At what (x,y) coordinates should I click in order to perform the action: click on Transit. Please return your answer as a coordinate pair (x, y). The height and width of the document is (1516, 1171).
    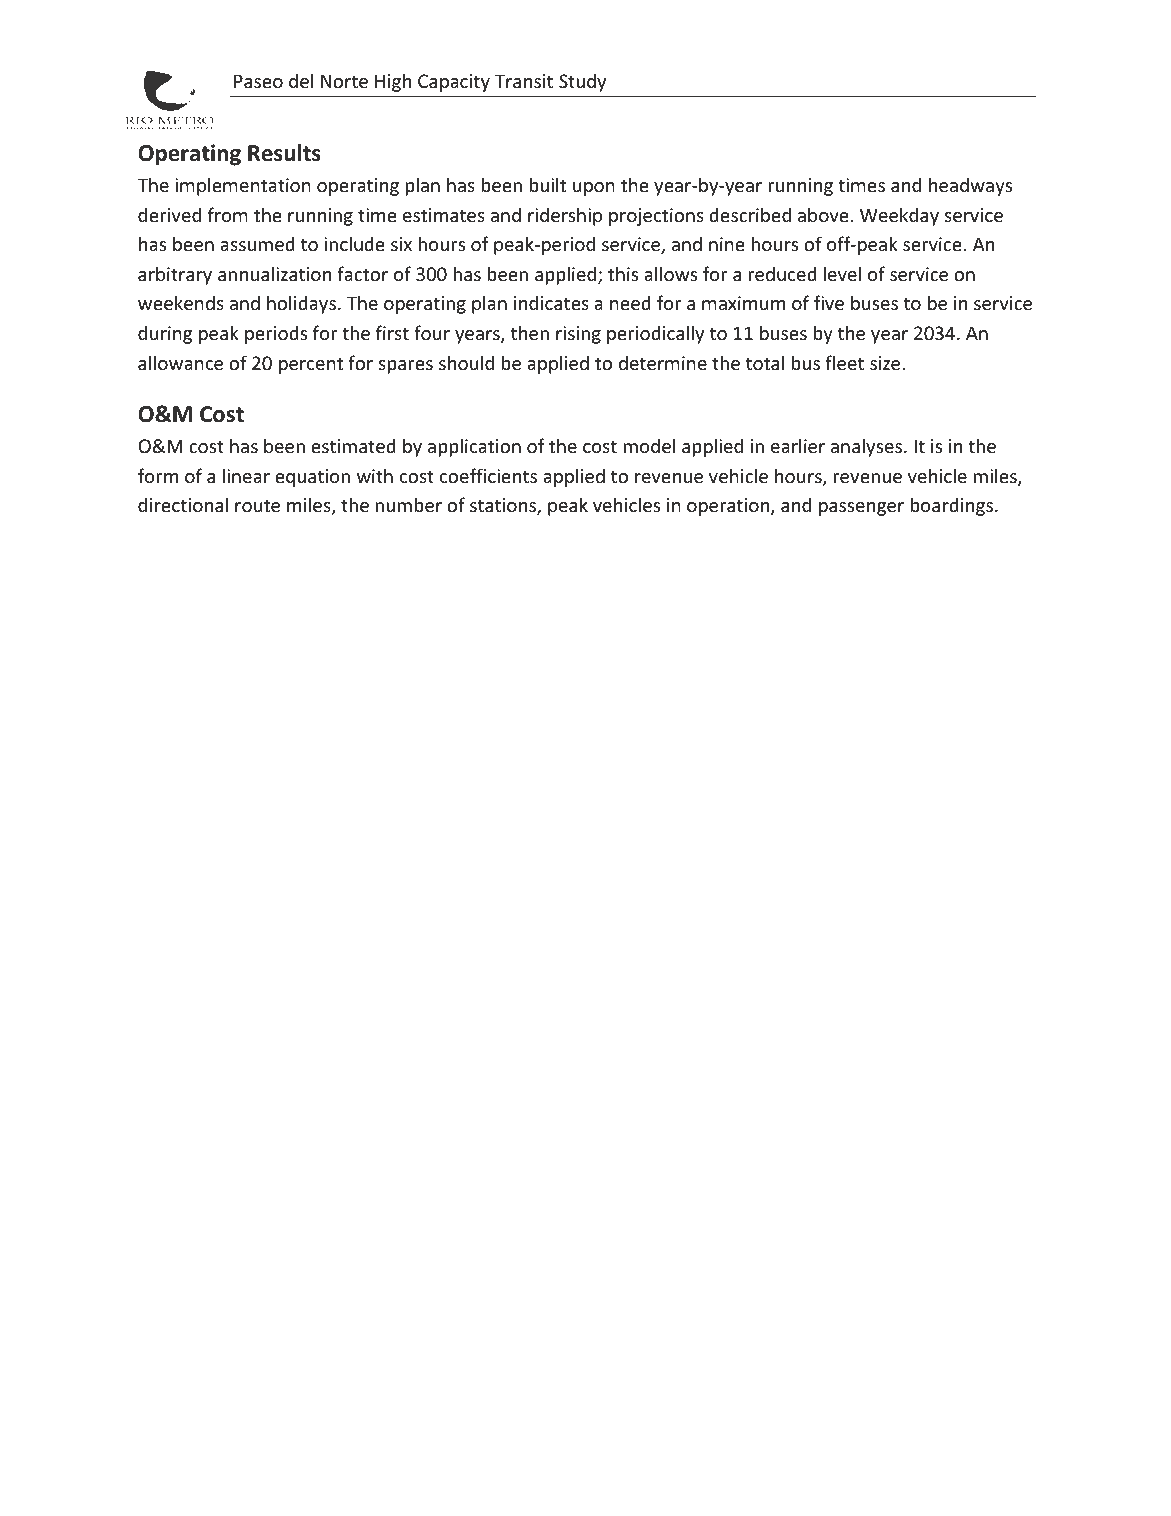
    Looking at the image, I should click on (524, 81).
